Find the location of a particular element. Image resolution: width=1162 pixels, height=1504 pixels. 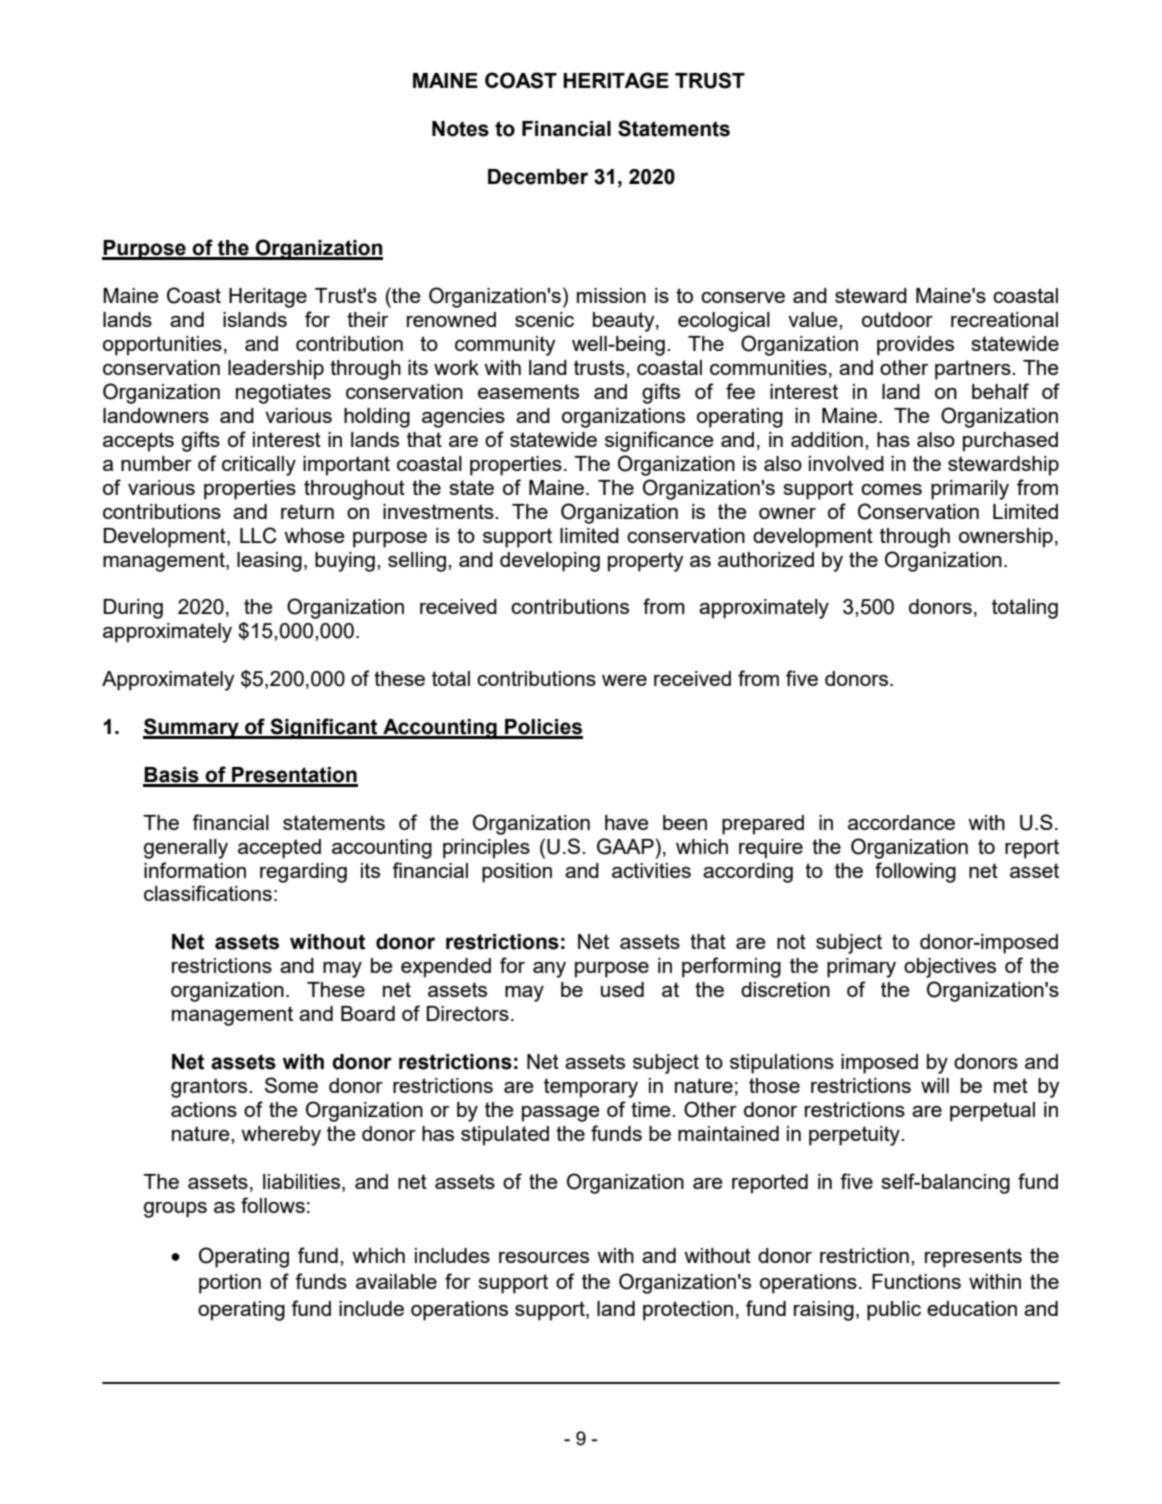

portion is located at coordinates (230, 1284).
